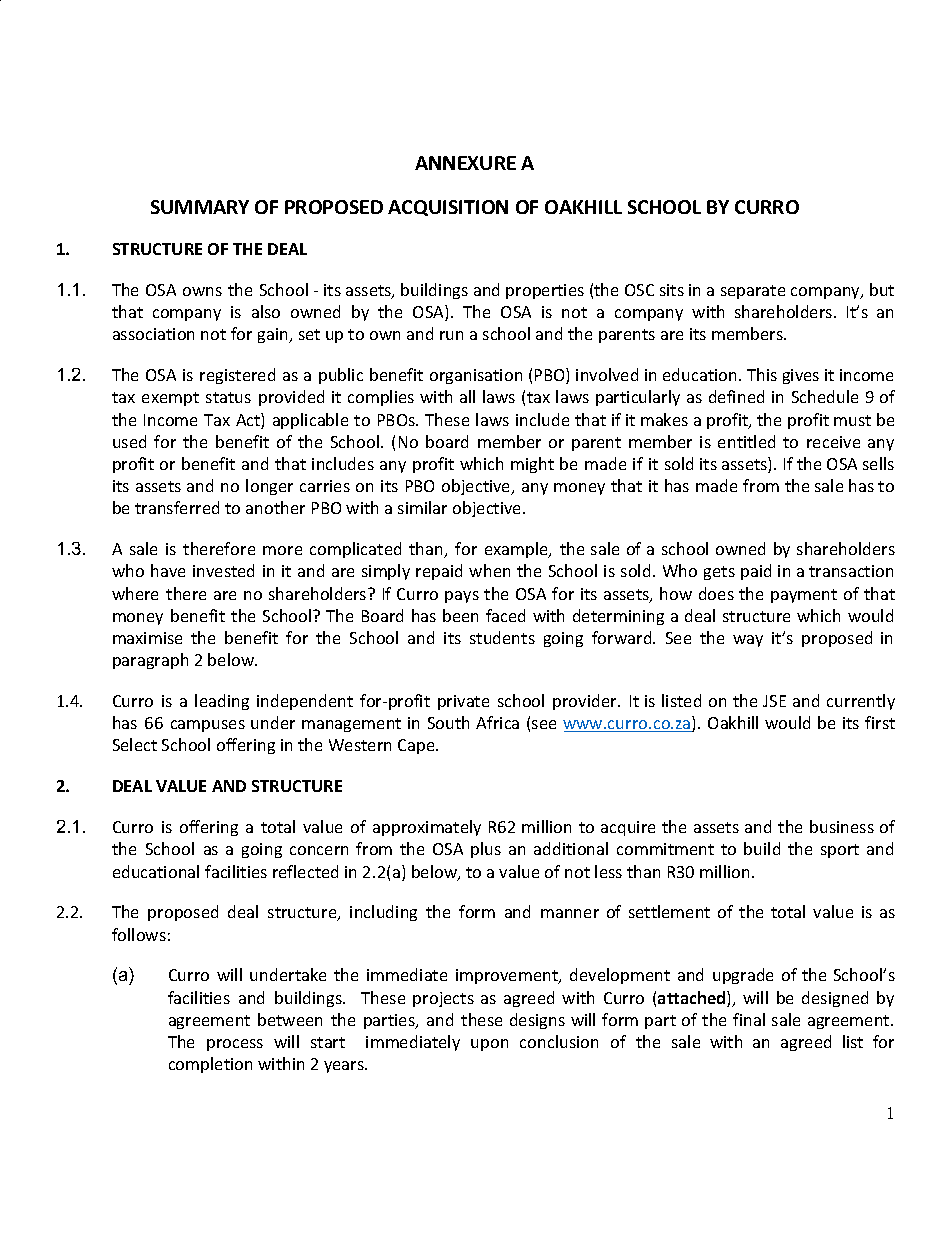 This page has height=1233, width=952. What do you see at coordinates (840, 851) in the page?
I see `sport` at bounding box center [840, 851].
